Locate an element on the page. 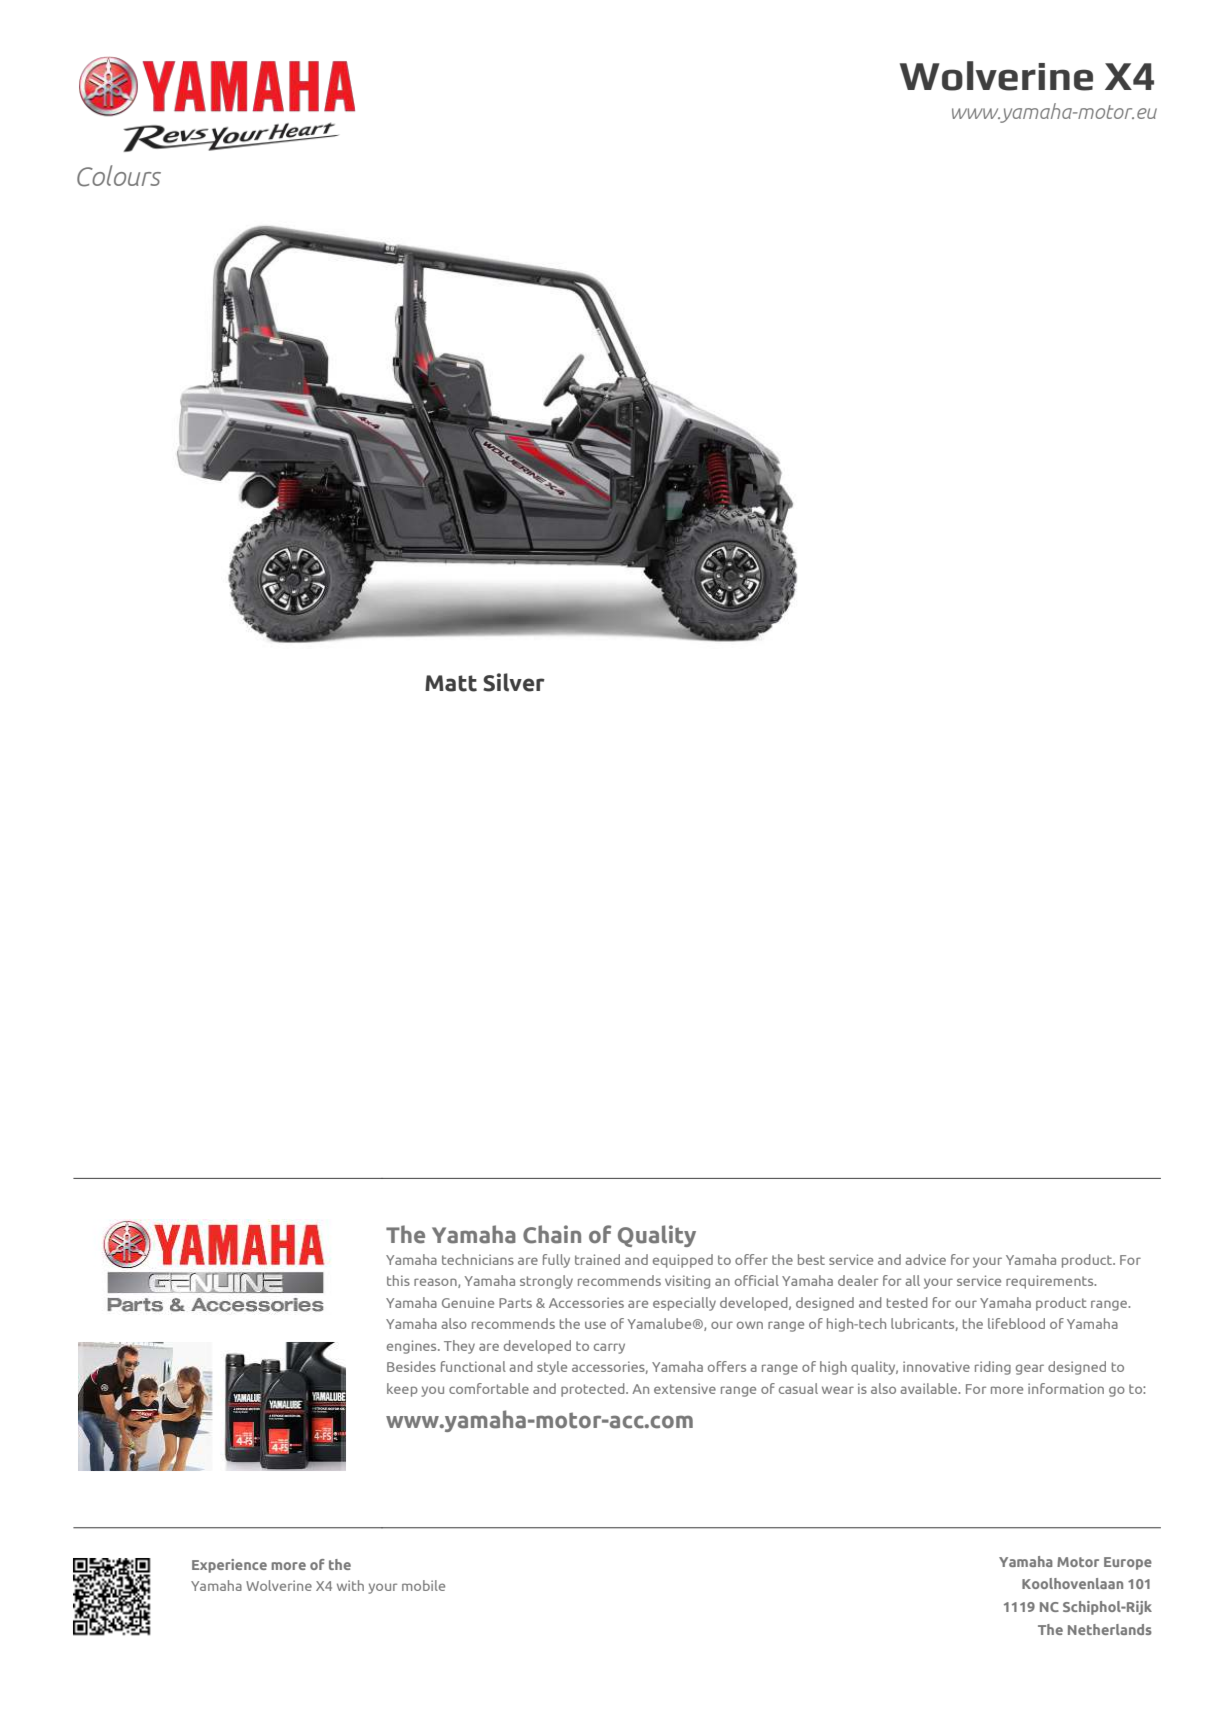 This image has height=1729, width=1222. this is located at coordinates (398, 1280).
